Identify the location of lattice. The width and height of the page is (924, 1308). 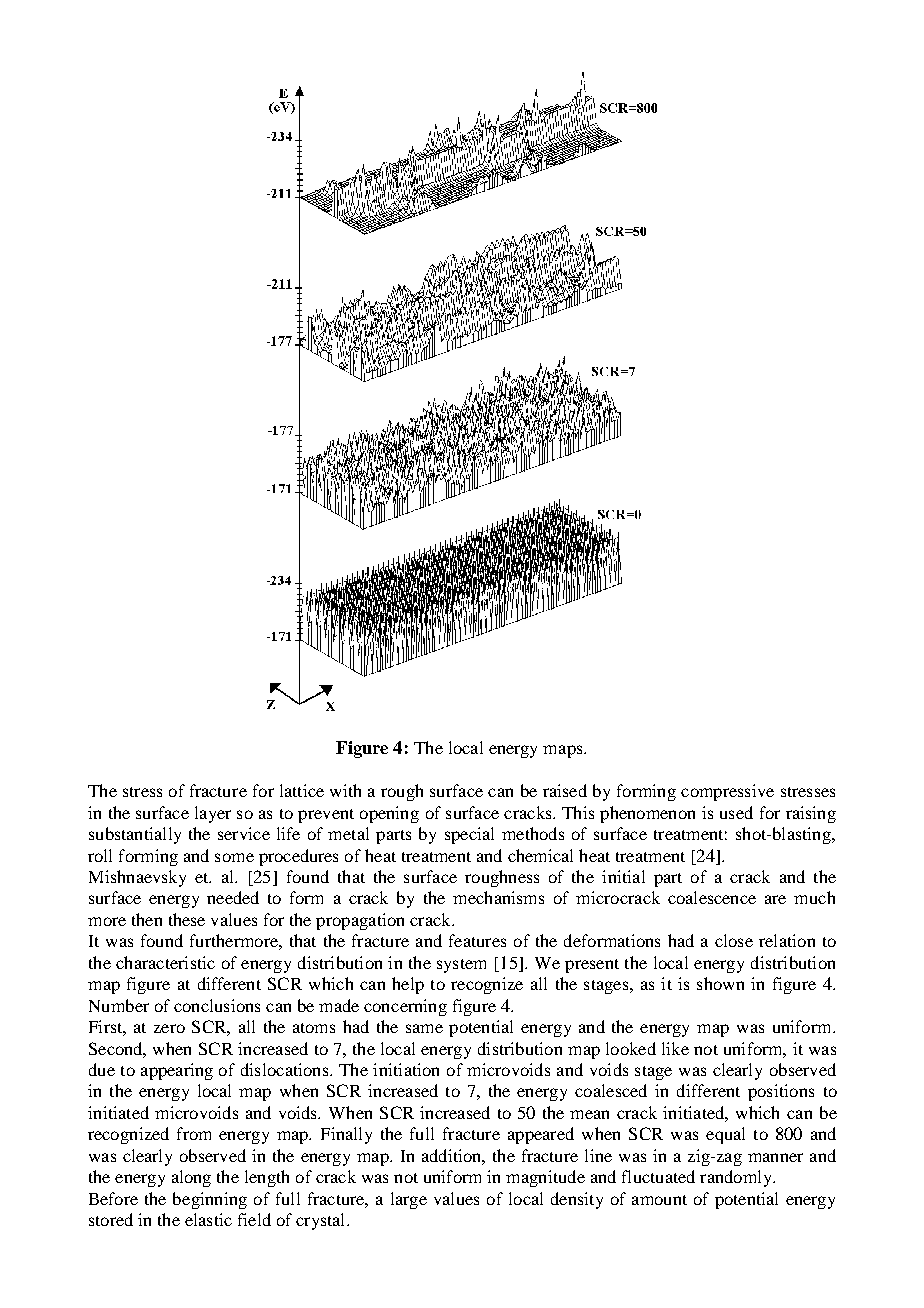
(302, 790).
